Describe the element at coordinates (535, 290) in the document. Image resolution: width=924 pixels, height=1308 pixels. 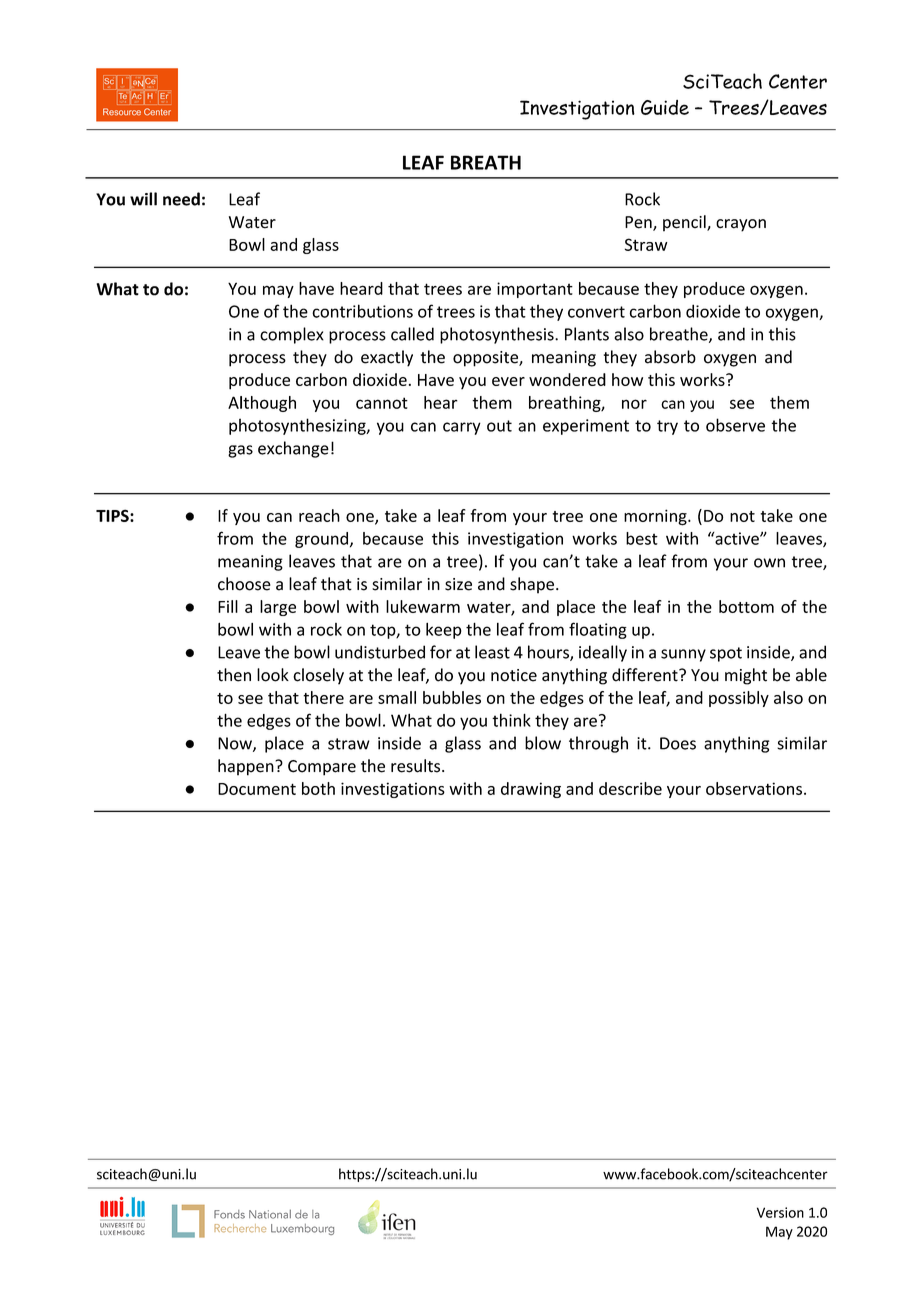
I see `important` at that location.
